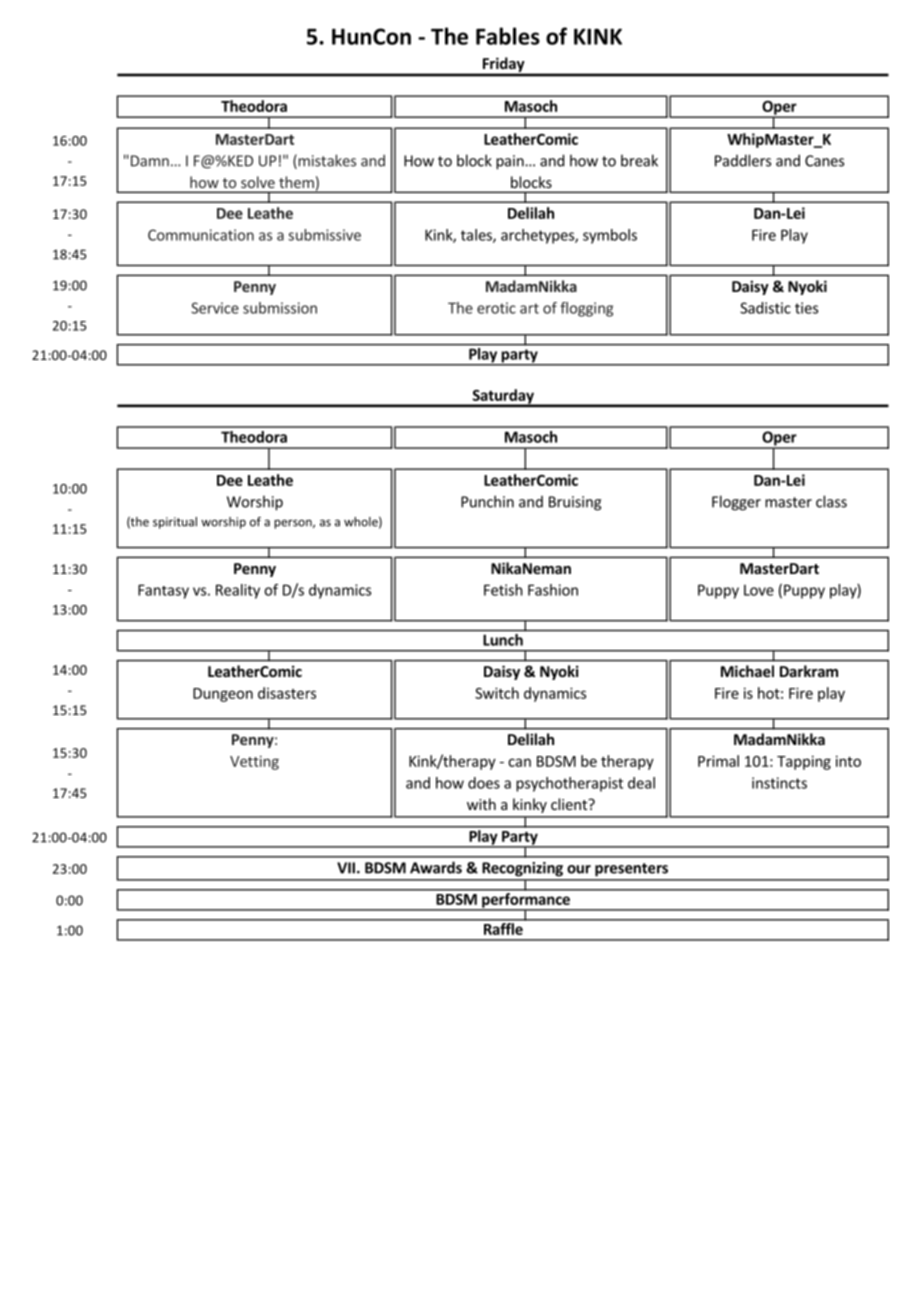 This document has height=1308, width=924. What do you see at coordinates (736, 503) in the document?
I see `Flogger` at bounding box center [736, 503].
